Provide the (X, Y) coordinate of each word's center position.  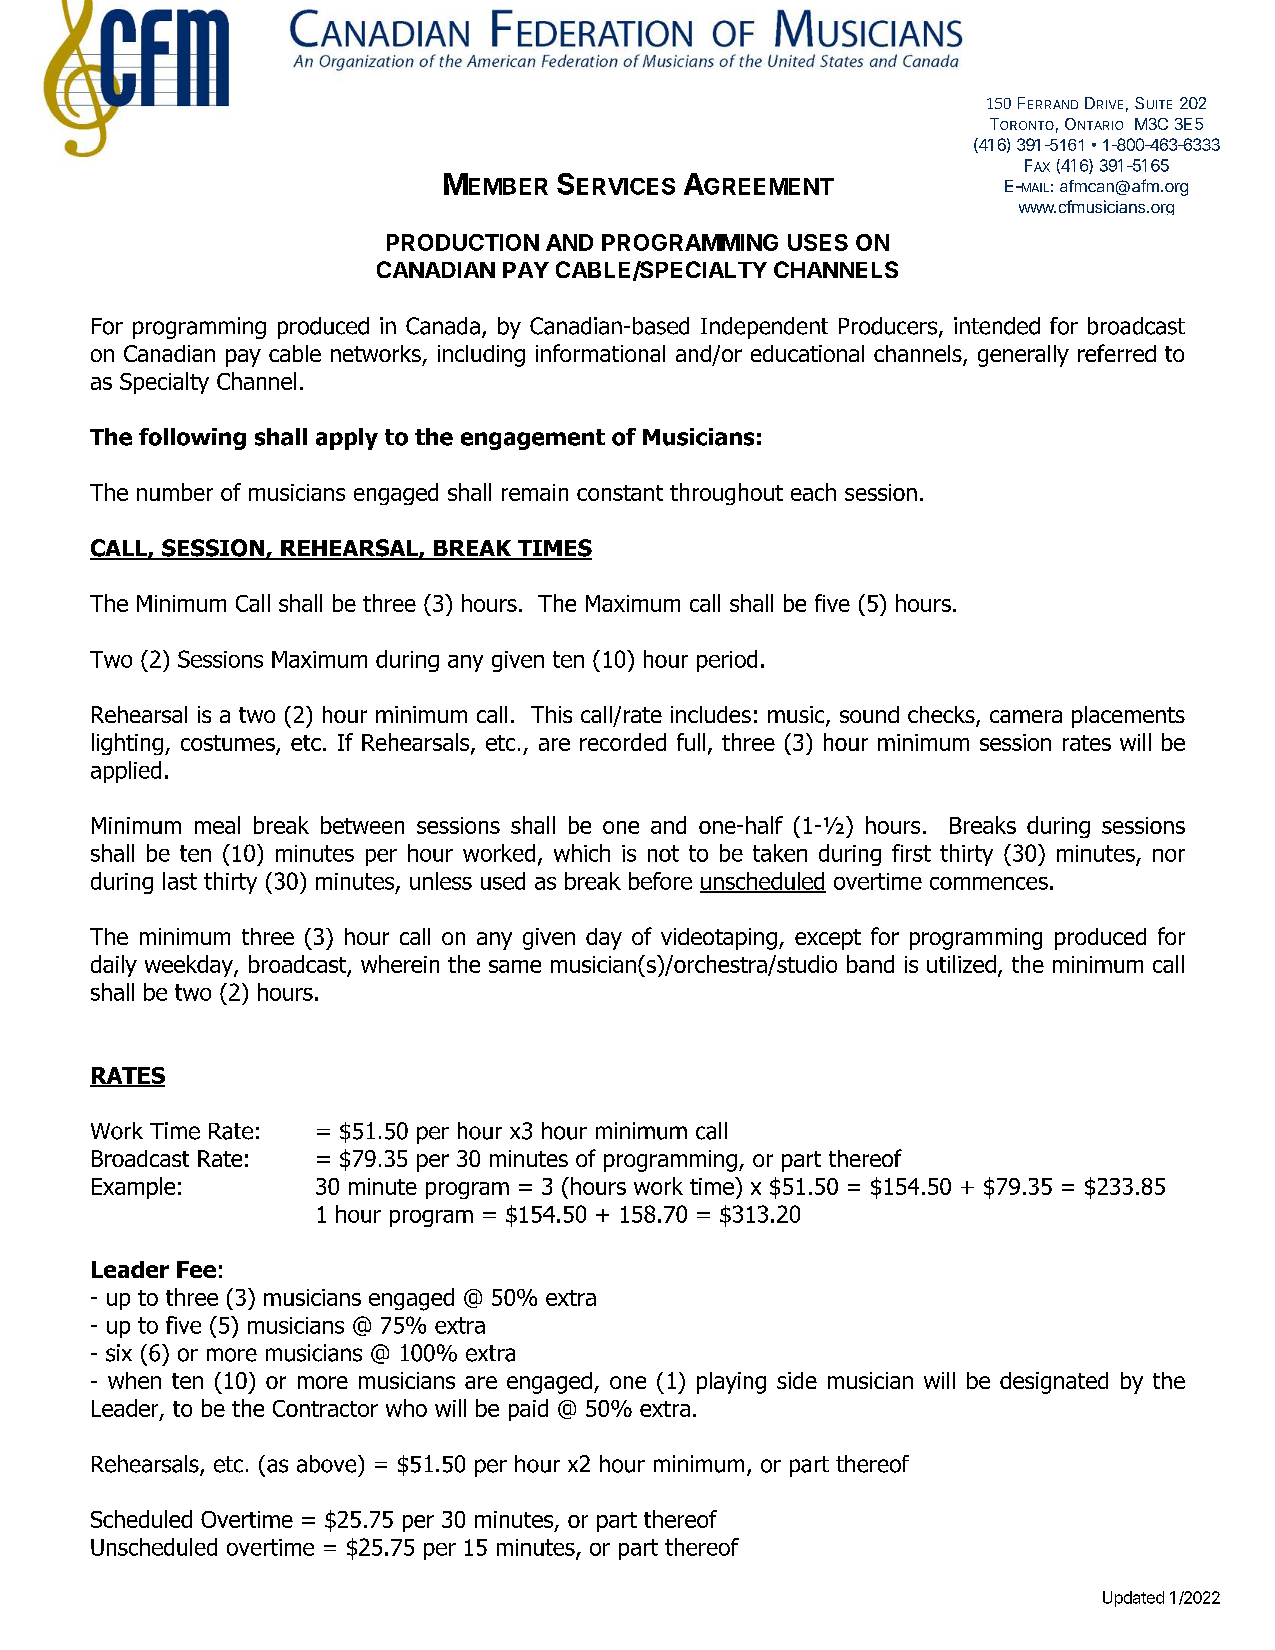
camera (1026, 716)
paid (528, 1410)
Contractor (325, 1408)
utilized (961, 964)
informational (600, 353)
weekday (190, 966)
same (515, 966)
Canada (443, 326)
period (727, 661)
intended (997, 326)
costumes (228, 743)
